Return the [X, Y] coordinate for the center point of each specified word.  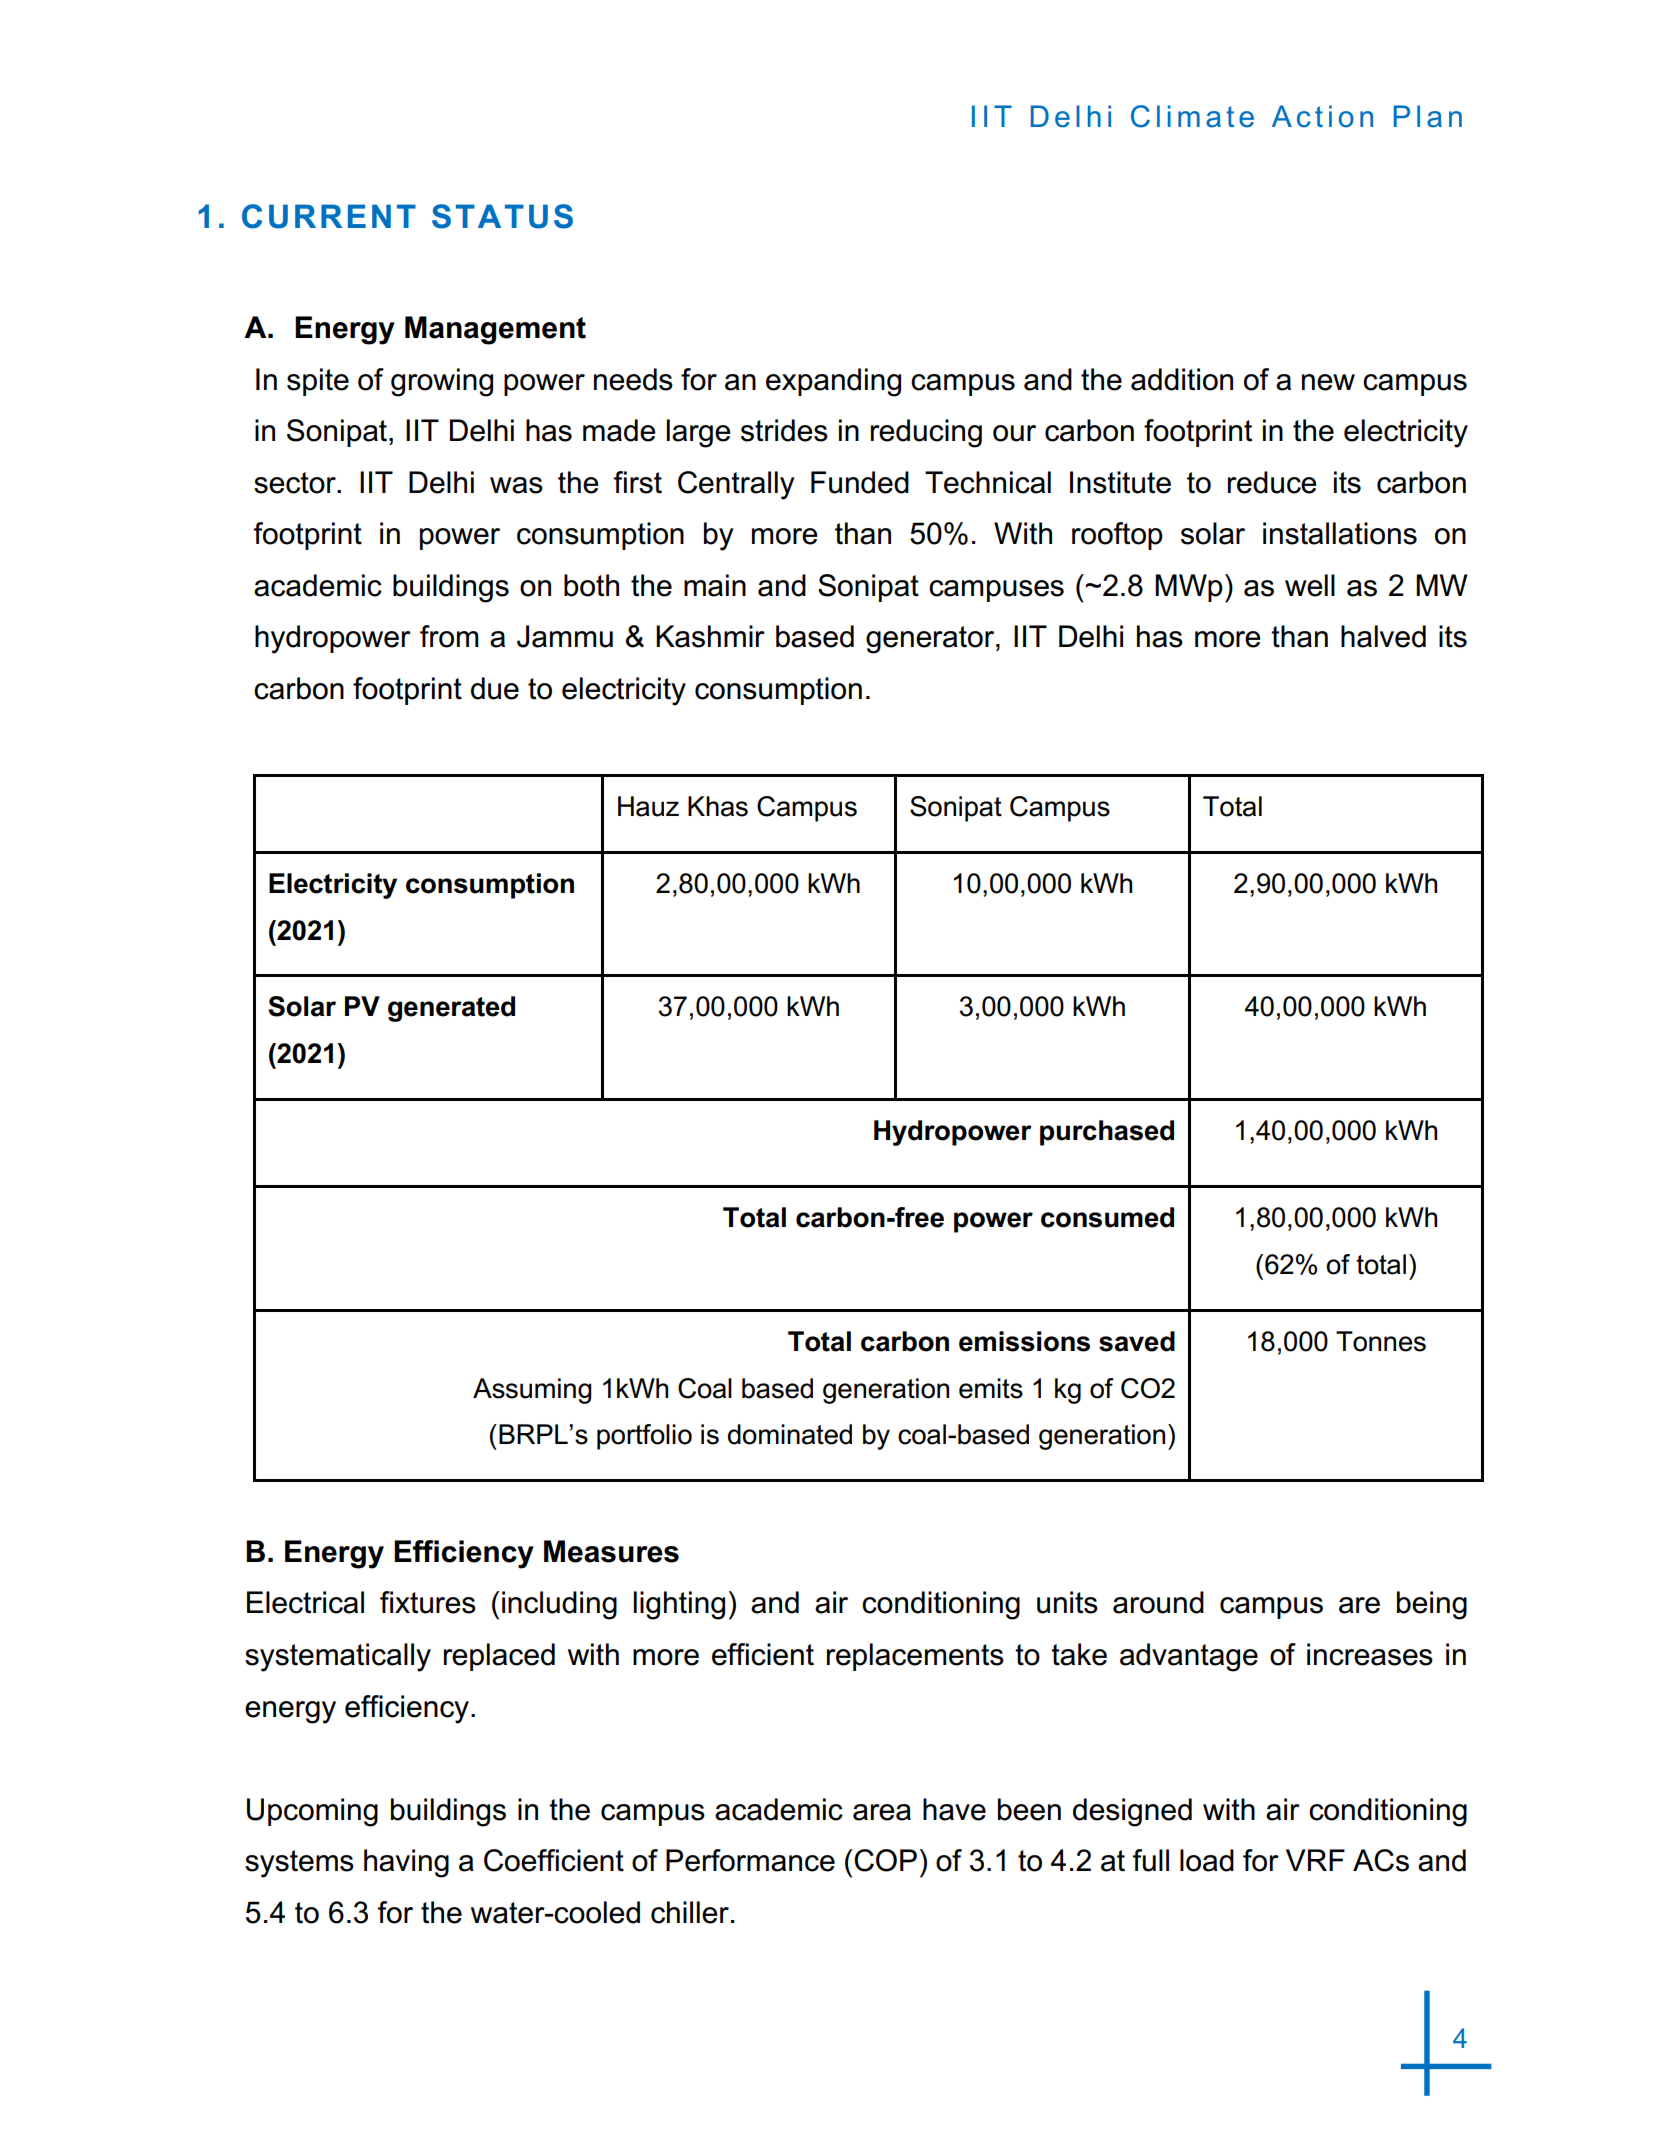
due [495, 688]
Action [1322, 116]
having [406, 1863]
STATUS [502, 216]
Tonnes [1381, 1341]
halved [1383, 636]
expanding [833, 382]
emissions [1024, 1341]
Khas [718, 806]
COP [885, 1860]
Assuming [532, 1391]
